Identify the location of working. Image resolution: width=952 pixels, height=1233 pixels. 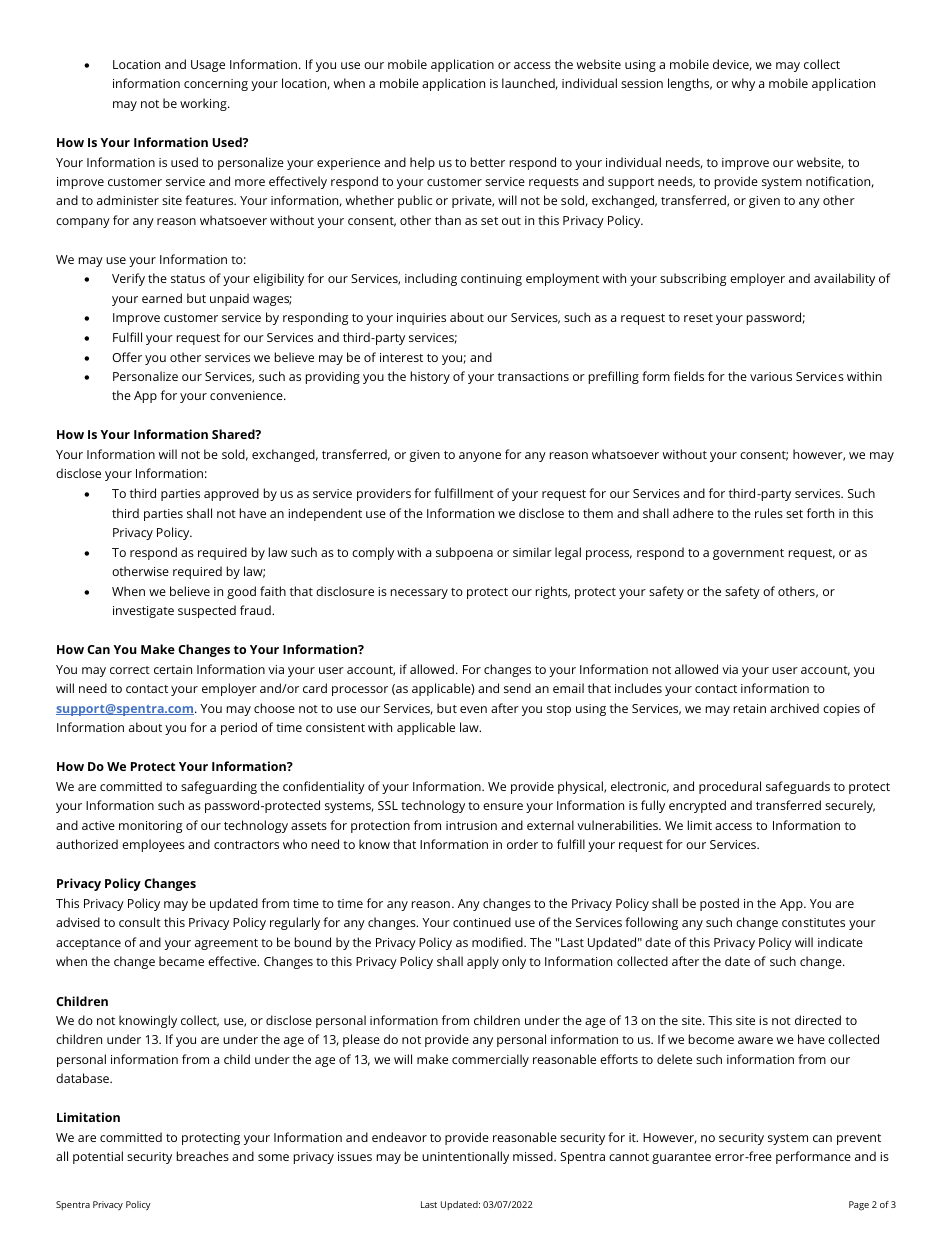
(204, 104).
